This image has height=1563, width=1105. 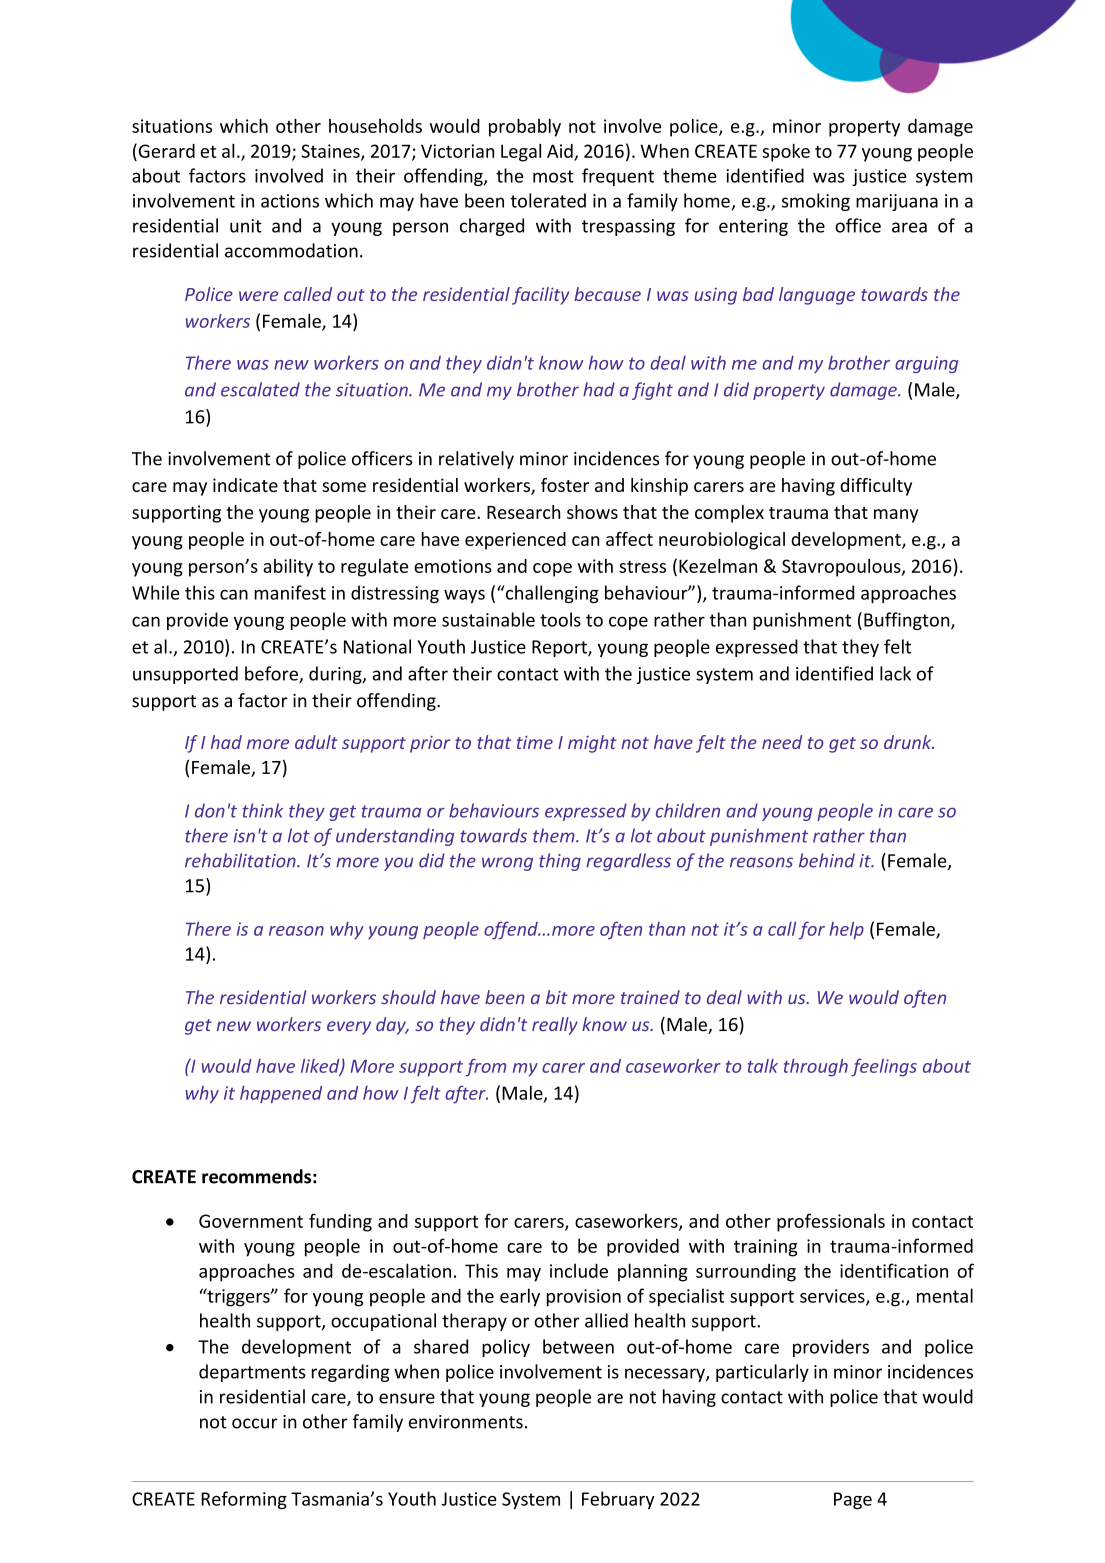 What do you see at coordinates (579, 1270) in the image?
I see `include` at bounding box center [579, 1270].
